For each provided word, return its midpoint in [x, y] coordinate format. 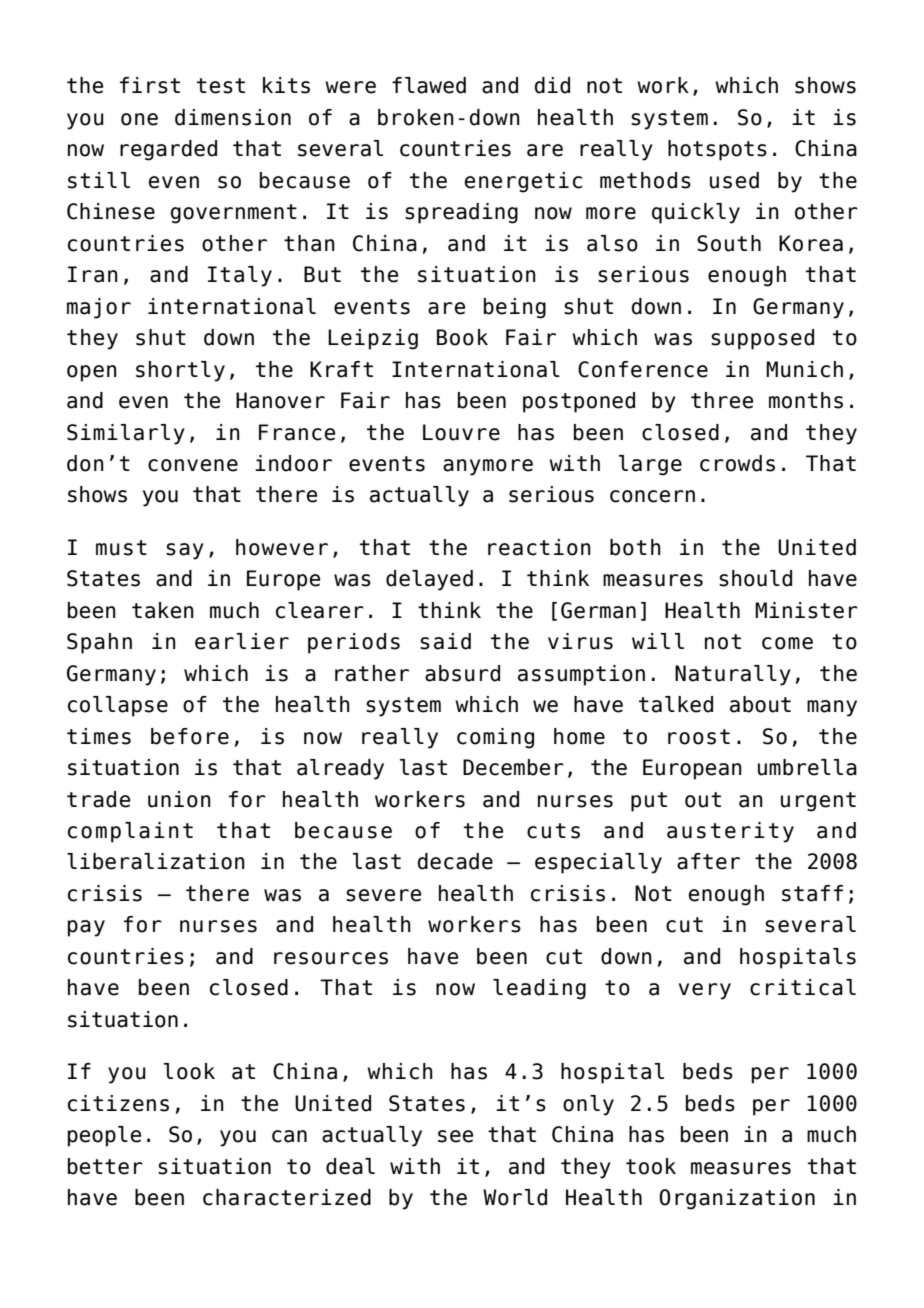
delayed [429, 580]
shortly [180, 371]
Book [462, 337]
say [185, 551]
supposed [762, 339]
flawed [429, 85]
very [705, 991]
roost [699, 737]
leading [539, 989]
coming [495, 738]
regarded [168, 150]
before [190, 736]
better [105, 1166]
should [755, 578]
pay [86, 928]
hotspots [717, 150]
